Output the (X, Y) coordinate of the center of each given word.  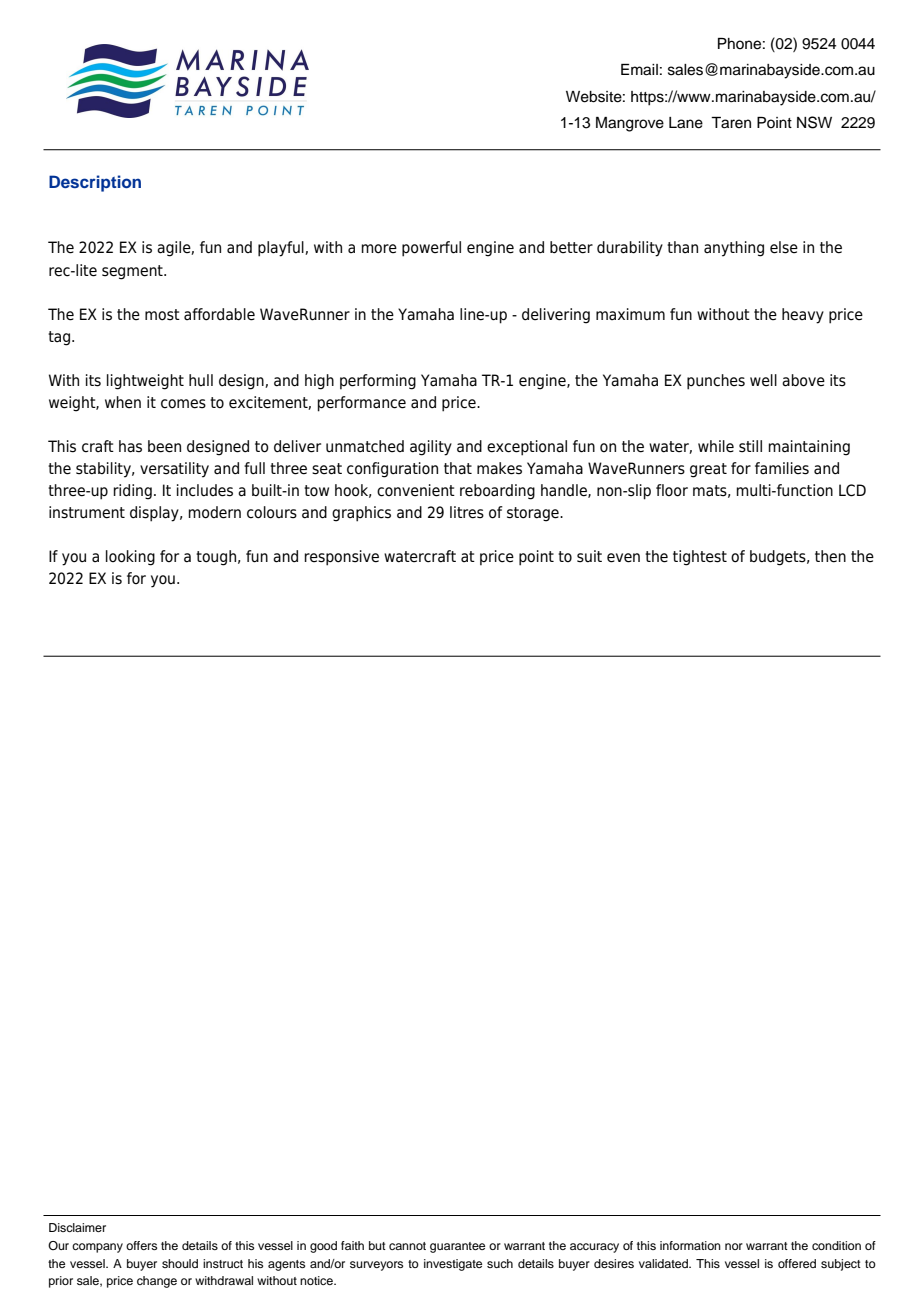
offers (141, 1245)
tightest (700, 558)
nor (734, 1246)
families (782, 468)
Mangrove (630, 124)
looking (130, 558)
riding (132, 492)
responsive (341, 558)
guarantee (457, 1247)
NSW (814, 122)
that (458, 468)
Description (95, 183)
